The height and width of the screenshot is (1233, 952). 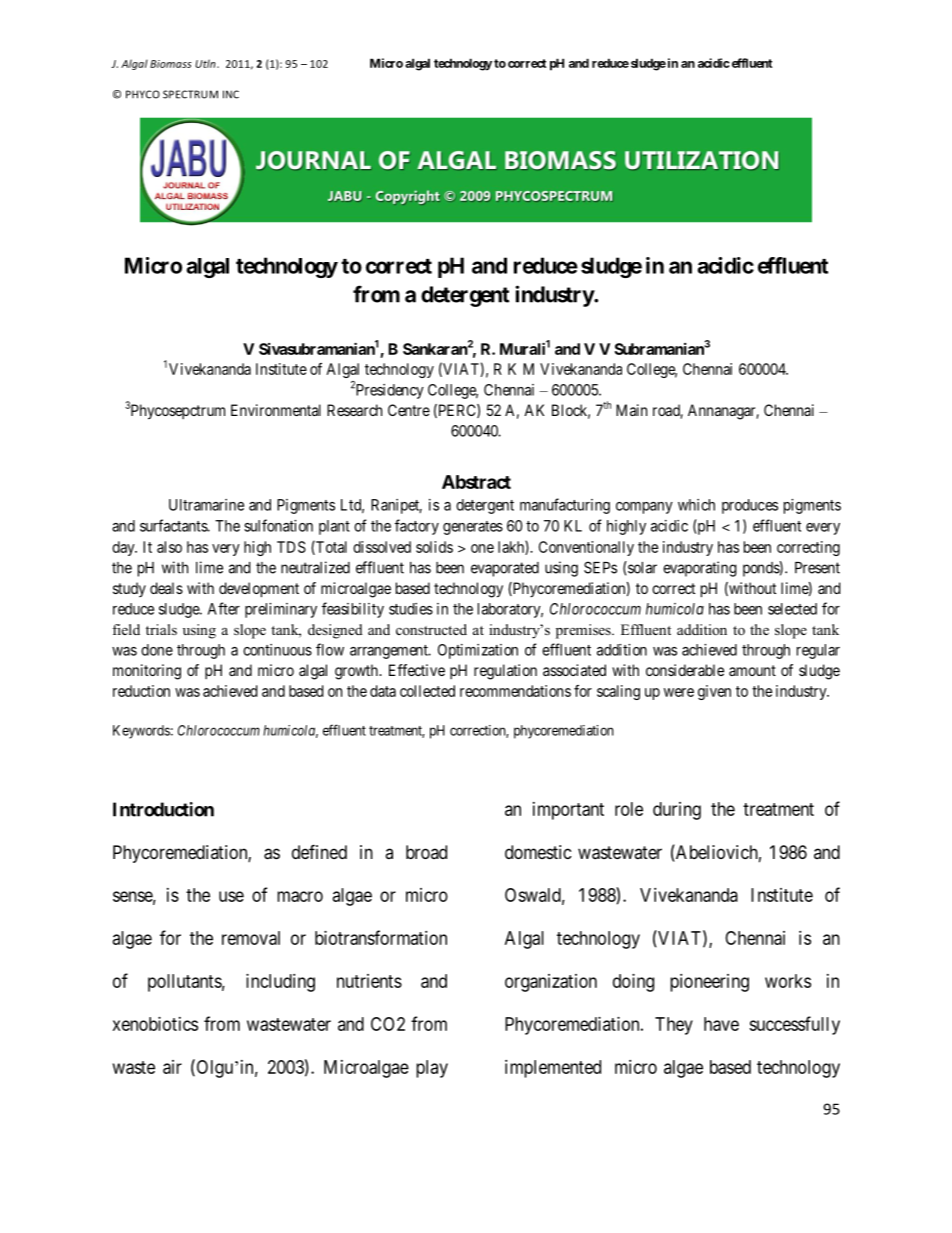 What do you see at coordinates (169, 547) in the screenshot?
I see `also` at bounding box center [169, 547].
